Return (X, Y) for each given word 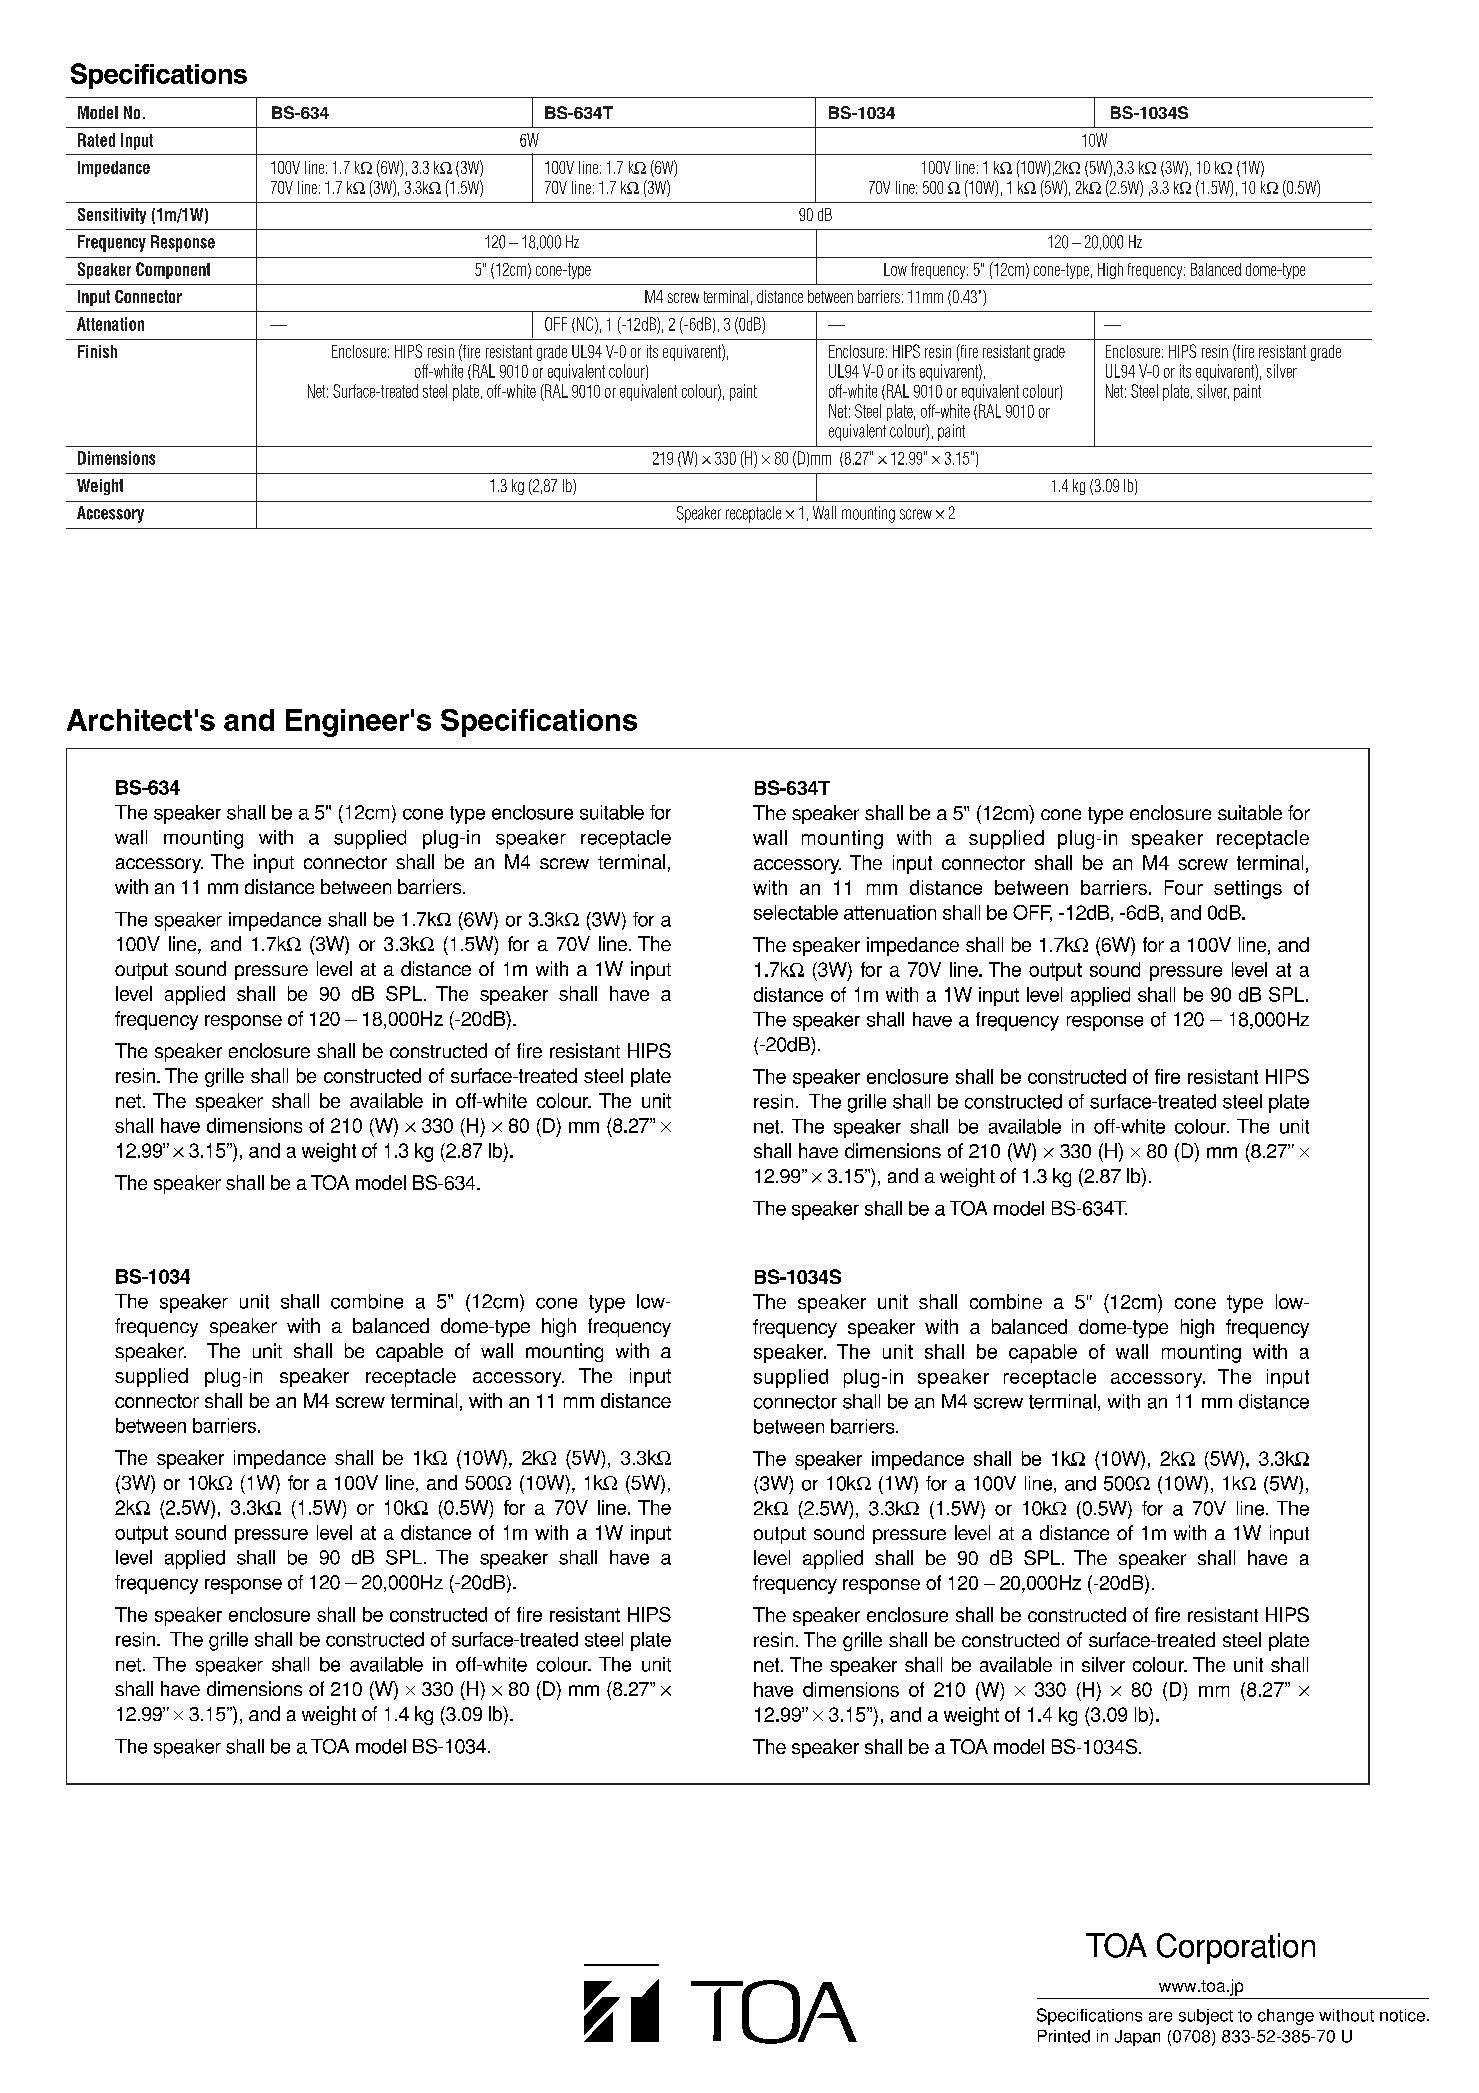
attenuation (890, 912)
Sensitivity (112, 216)
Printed (1064, 2036)
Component (173, 270)
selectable (796, 912)
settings (1248, 889)
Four (1184, 887)
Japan (1137, 2038)
